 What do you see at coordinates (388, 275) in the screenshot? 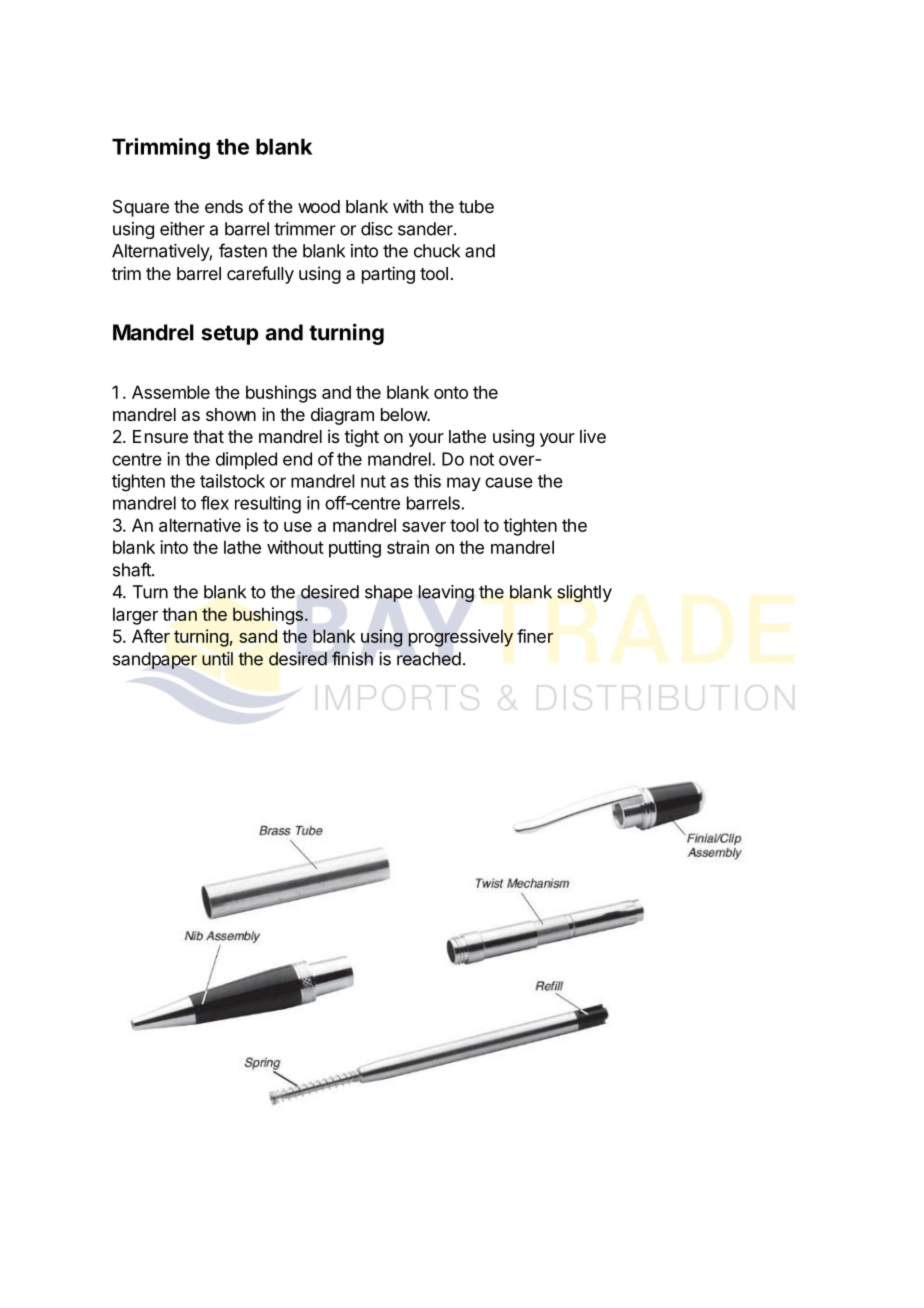
I see `parting` at bounding box center [388, 275].
